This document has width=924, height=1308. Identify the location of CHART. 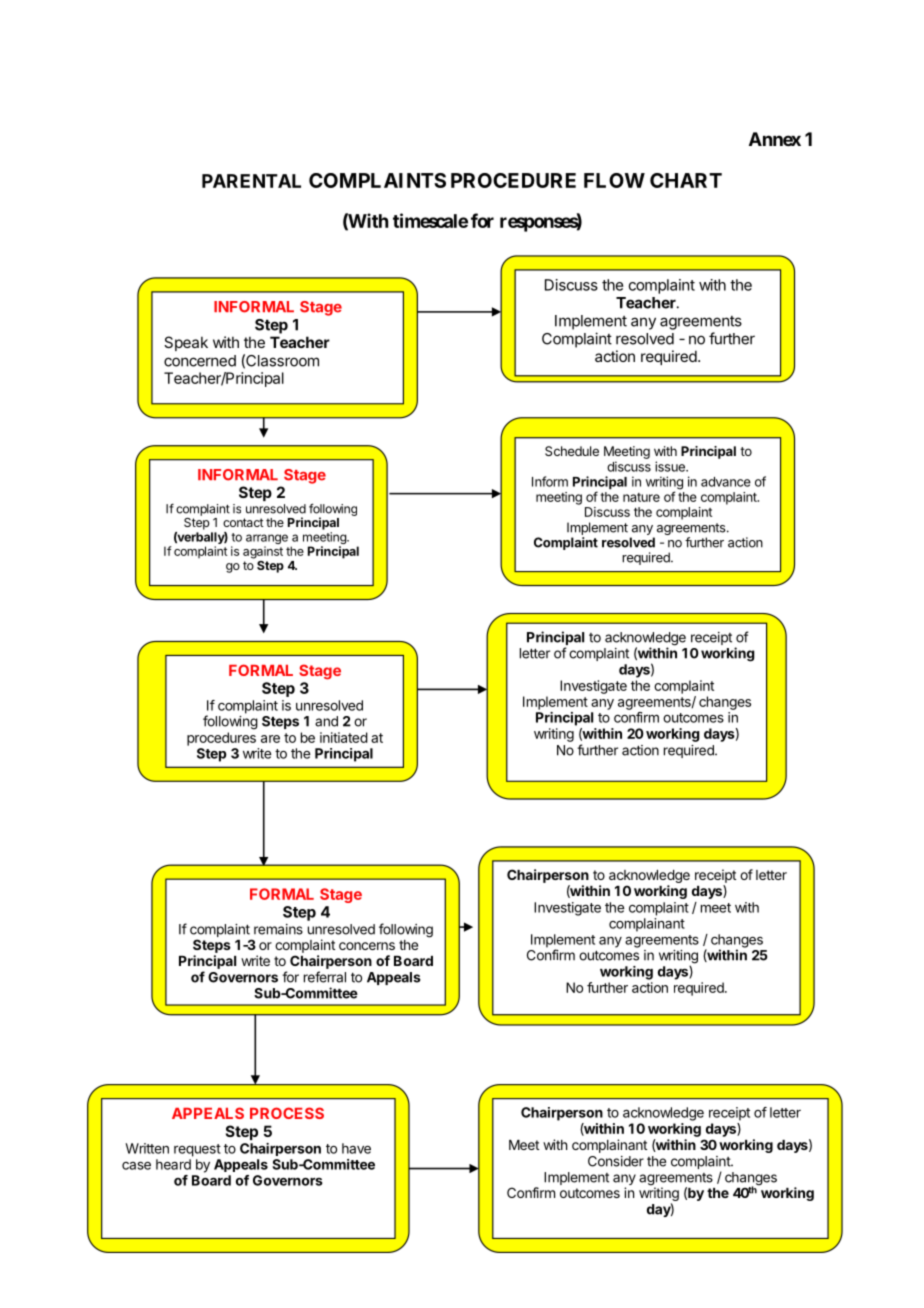
(686, 180).
